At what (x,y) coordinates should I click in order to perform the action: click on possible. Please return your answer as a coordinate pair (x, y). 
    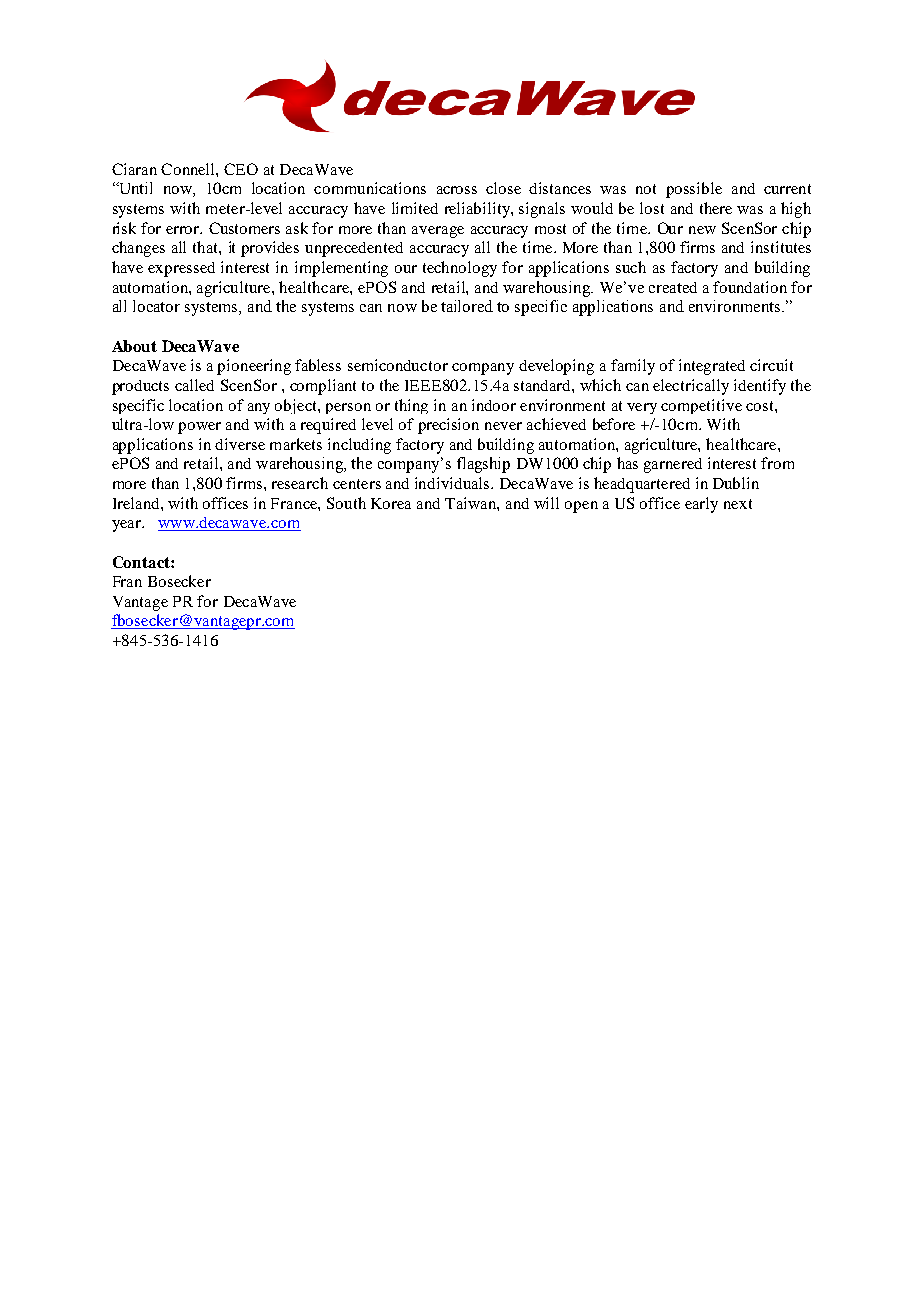
    Looking at the image, I should click on (694, 190).
